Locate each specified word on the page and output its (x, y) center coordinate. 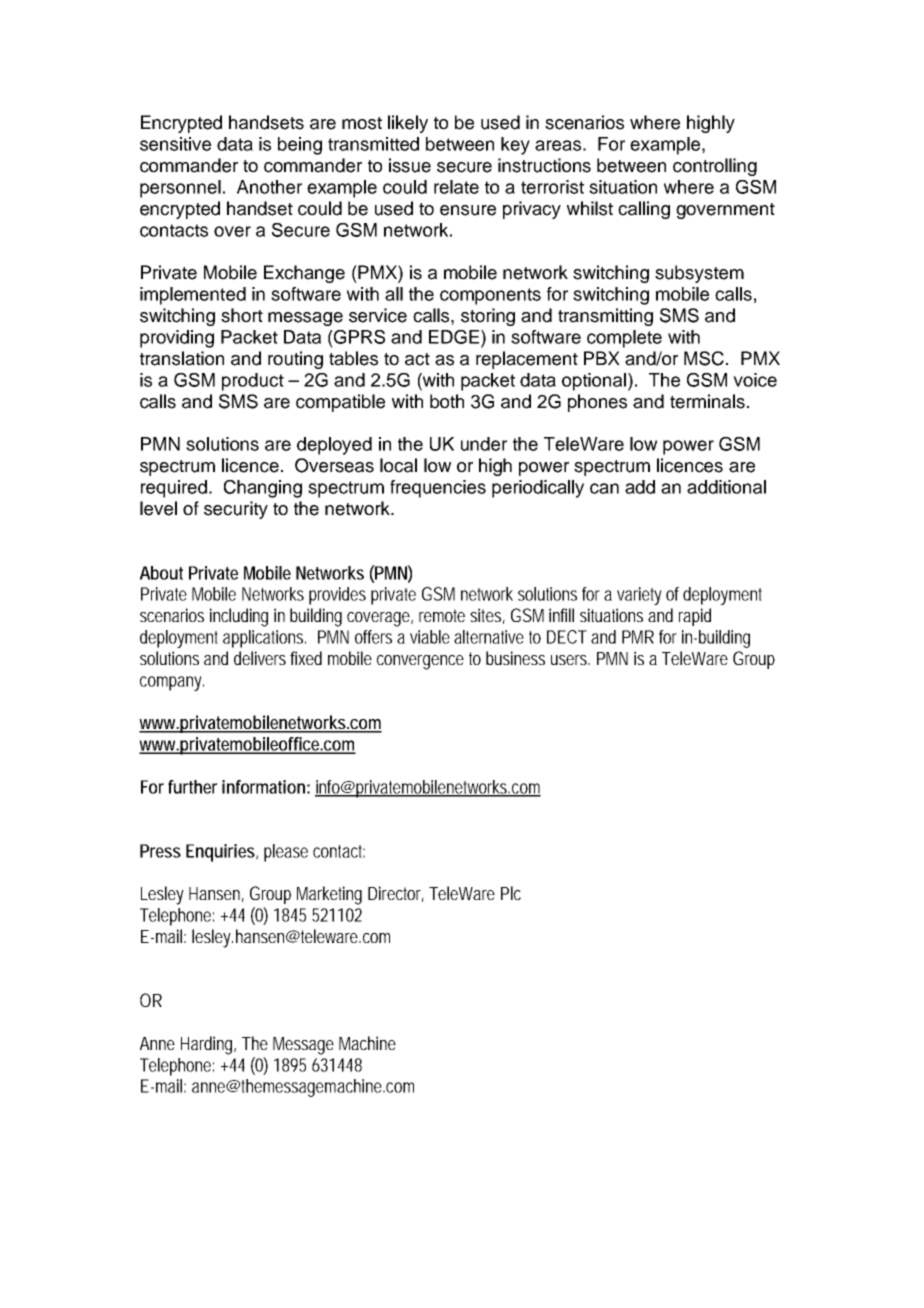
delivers (260, 658)
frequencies (438, 489)
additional (726, 487)
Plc (511, 893)
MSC (704, 358)
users (569, 660)
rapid (695, 617)
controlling (715, 167)
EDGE (454, 337)
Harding (206, 1045)
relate (456, 187)
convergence (420, 662)
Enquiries (220, 853)
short (242, 315)
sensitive (175, 144)
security (236, 510)
